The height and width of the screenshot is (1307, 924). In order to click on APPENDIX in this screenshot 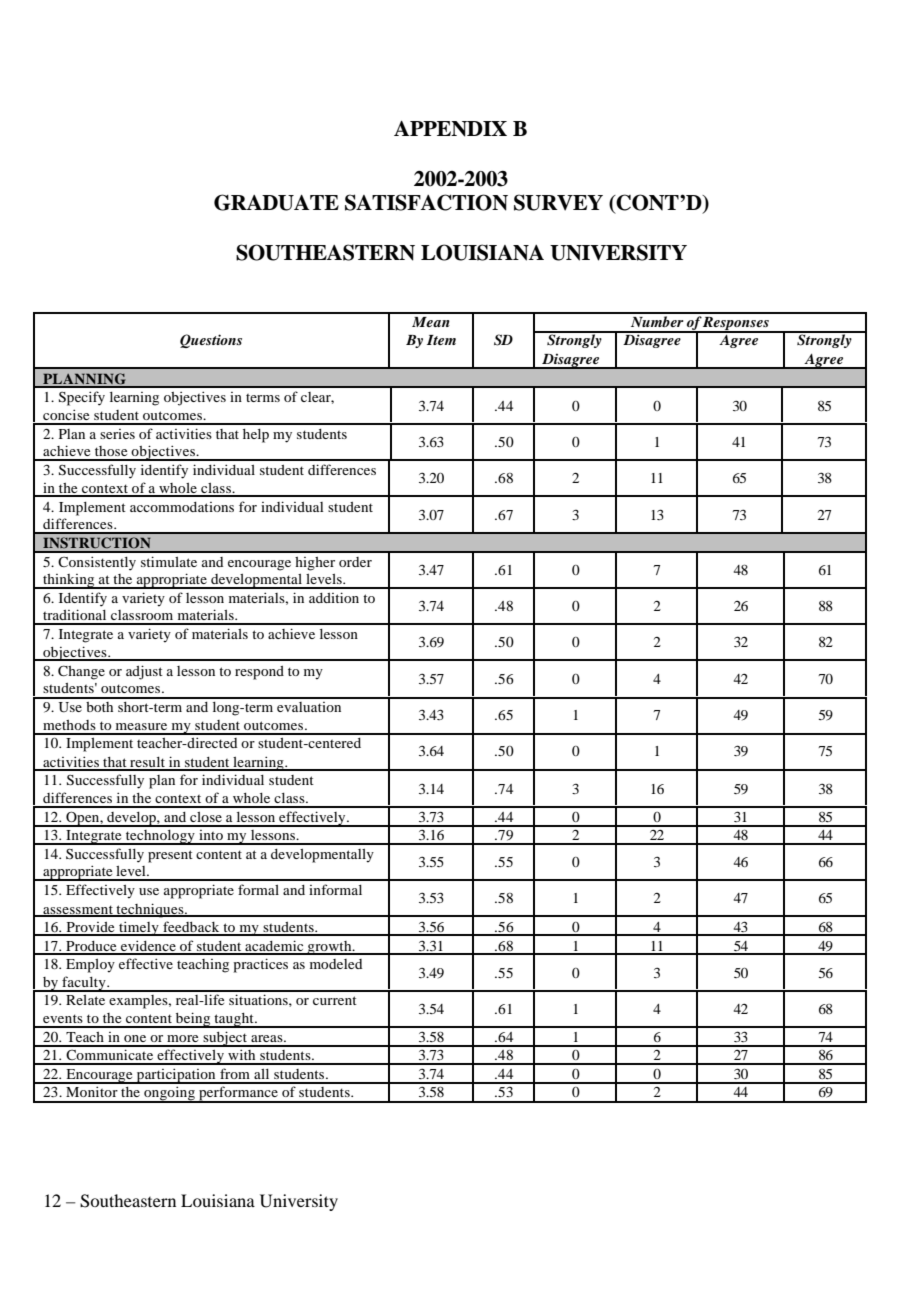, I will do `click(450, 129)`.
